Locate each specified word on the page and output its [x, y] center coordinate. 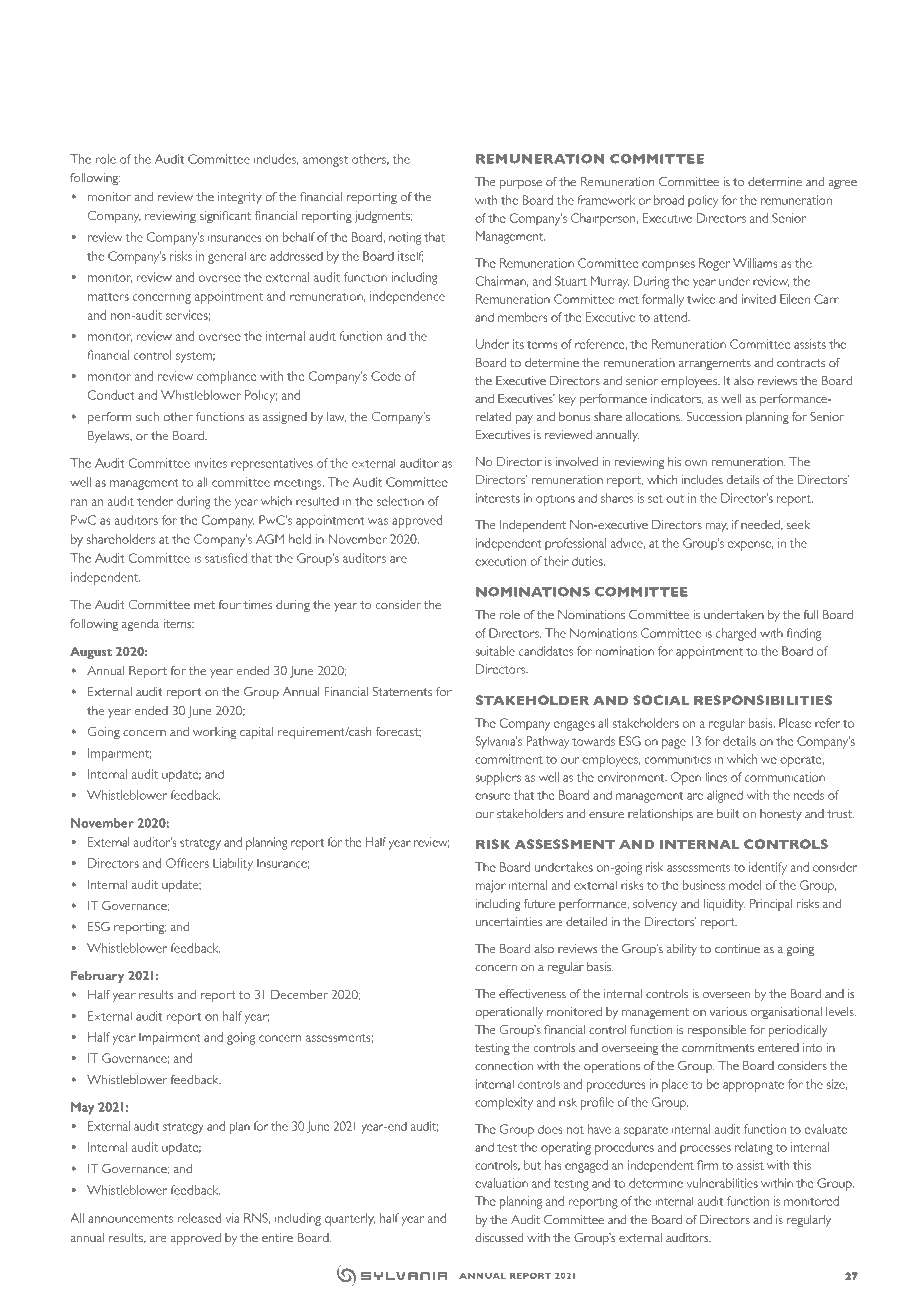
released [199, 1218]
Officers [187, 863]
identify [768, 868]
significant [225, 217]
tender [155, 501]
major [491, 886]
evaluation [501, 1183]
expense [751, 546]
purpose [521, 184]
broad [669, 200]
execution [500, 561]
